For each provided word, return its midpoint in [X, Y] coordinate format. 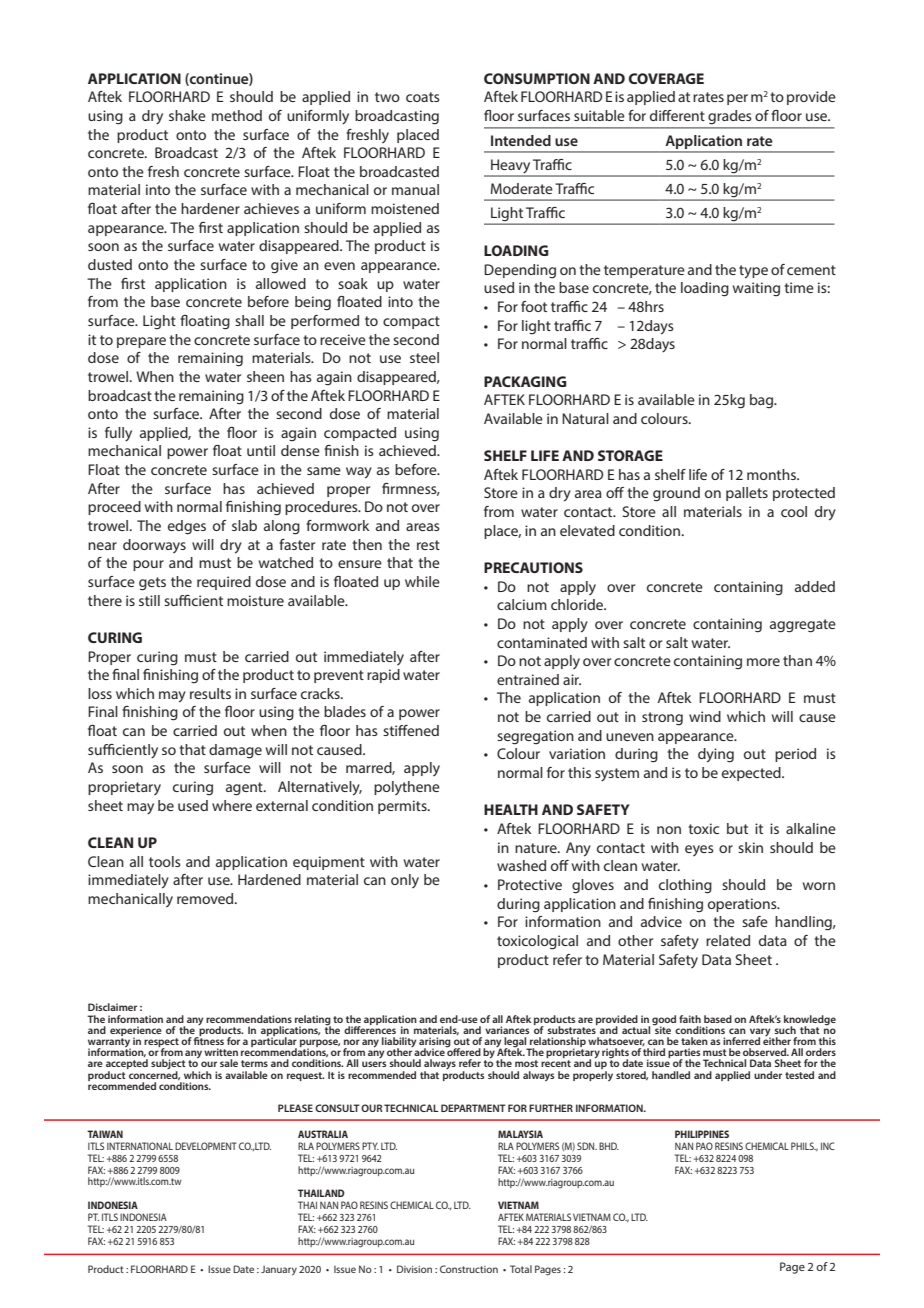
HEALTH [511, 809]
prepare [141, 342]
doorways [154, 546]
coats [423, 97]
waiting [756, 289]
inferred [741, 1041]
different [677, 115]
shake [187, 115]
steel [424, 357]
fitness [209, 1040]
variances [507, 1030]
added [815, 586]
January [279, 1270]
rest [428, 545]
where [232, 805]
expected [752, 774]
